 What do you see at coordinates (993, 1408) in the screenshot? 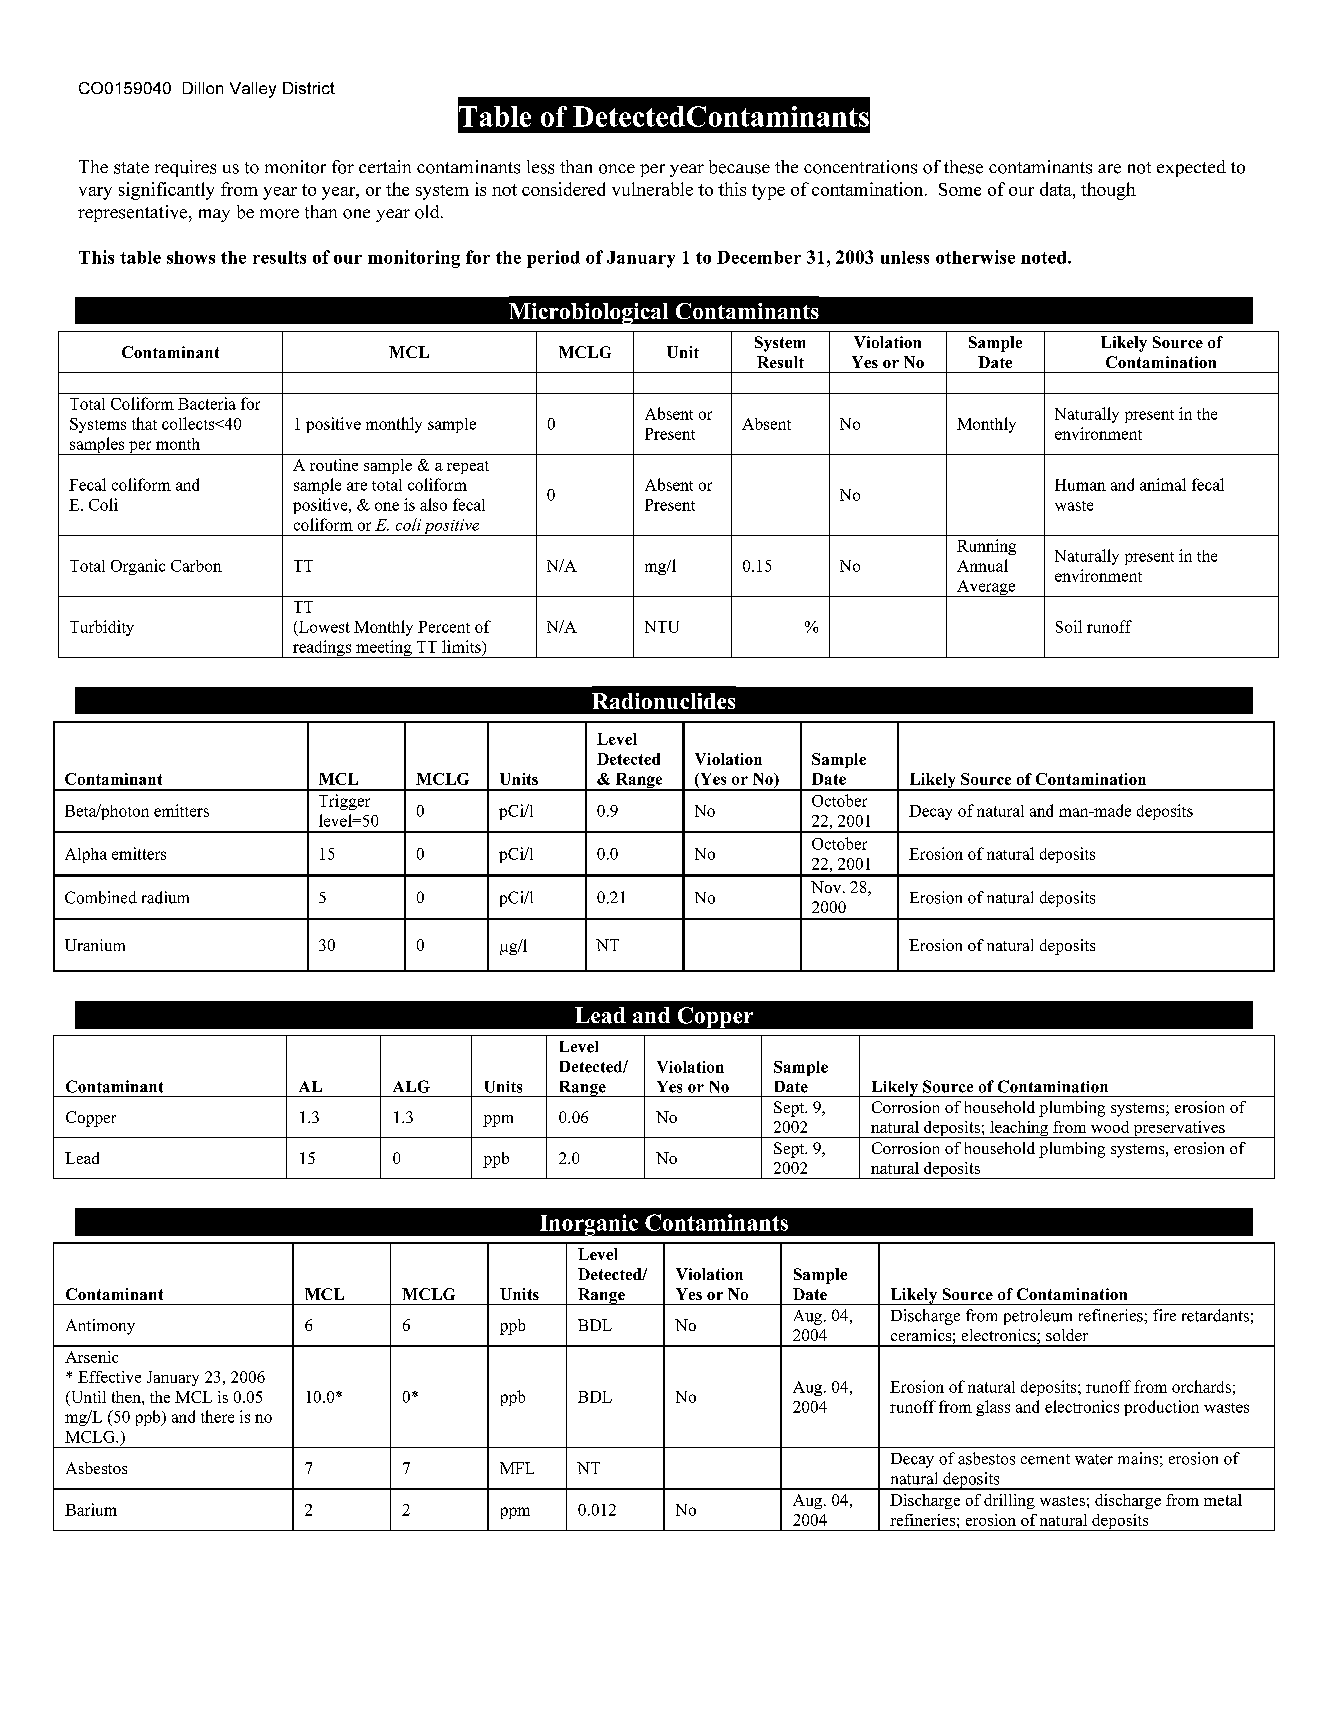
I see `glass` at bounding box center [993, 1408].
